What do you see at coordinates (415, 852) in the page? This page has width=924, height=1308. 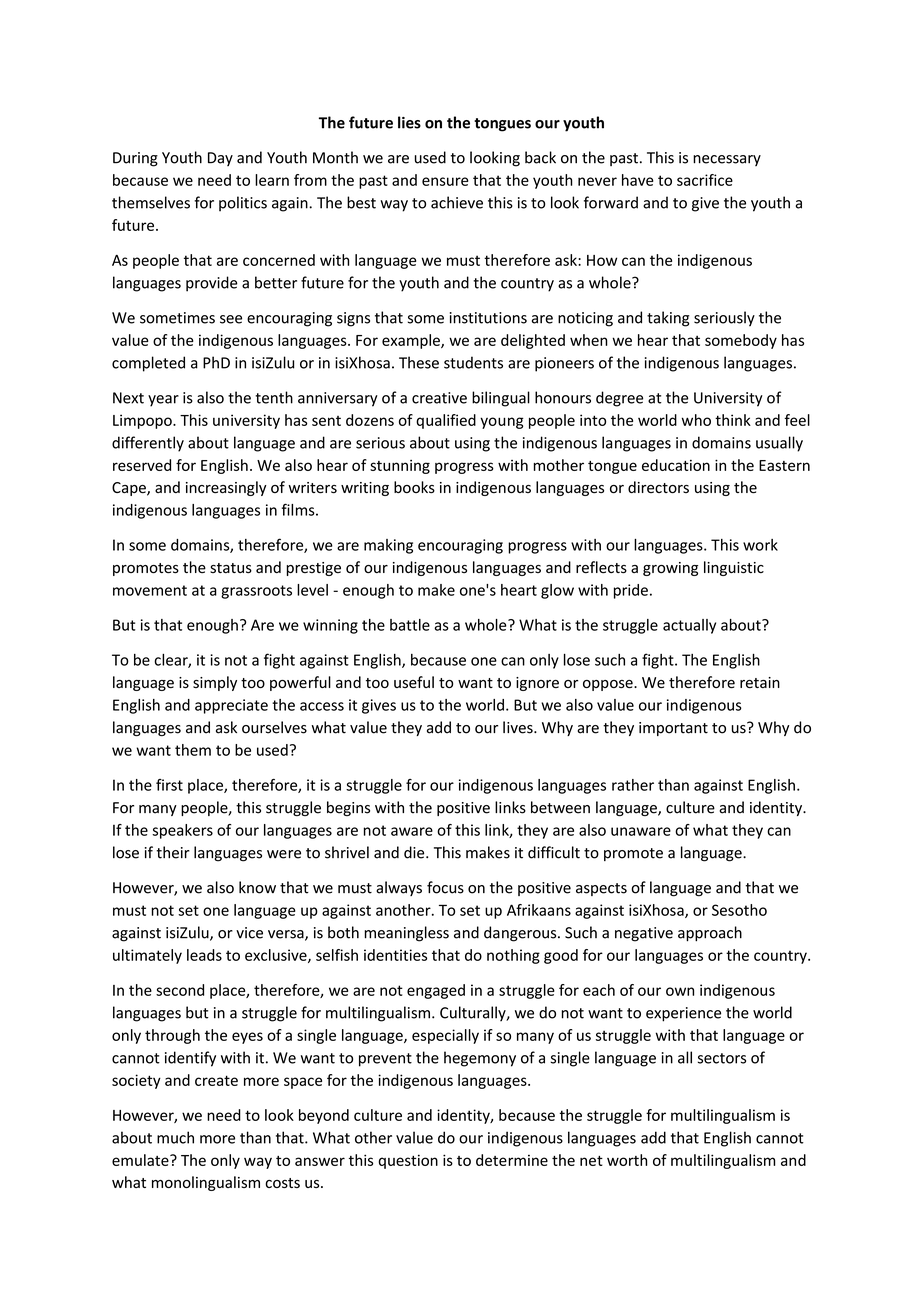 I see `die` at bounding box center [415, 852].
